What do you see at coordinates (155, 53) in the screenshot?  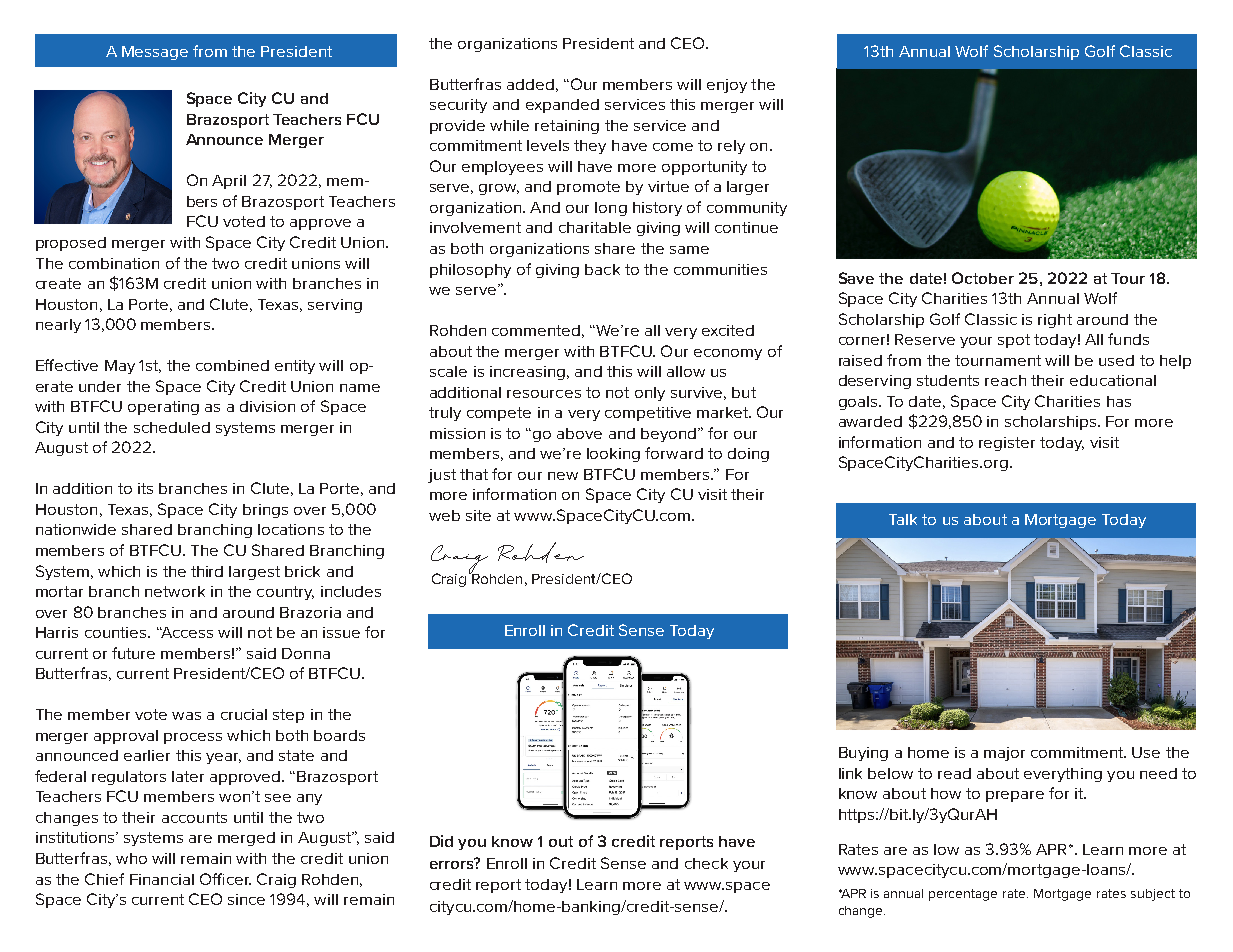 I see `Message` at bounding box center [155, 53].
